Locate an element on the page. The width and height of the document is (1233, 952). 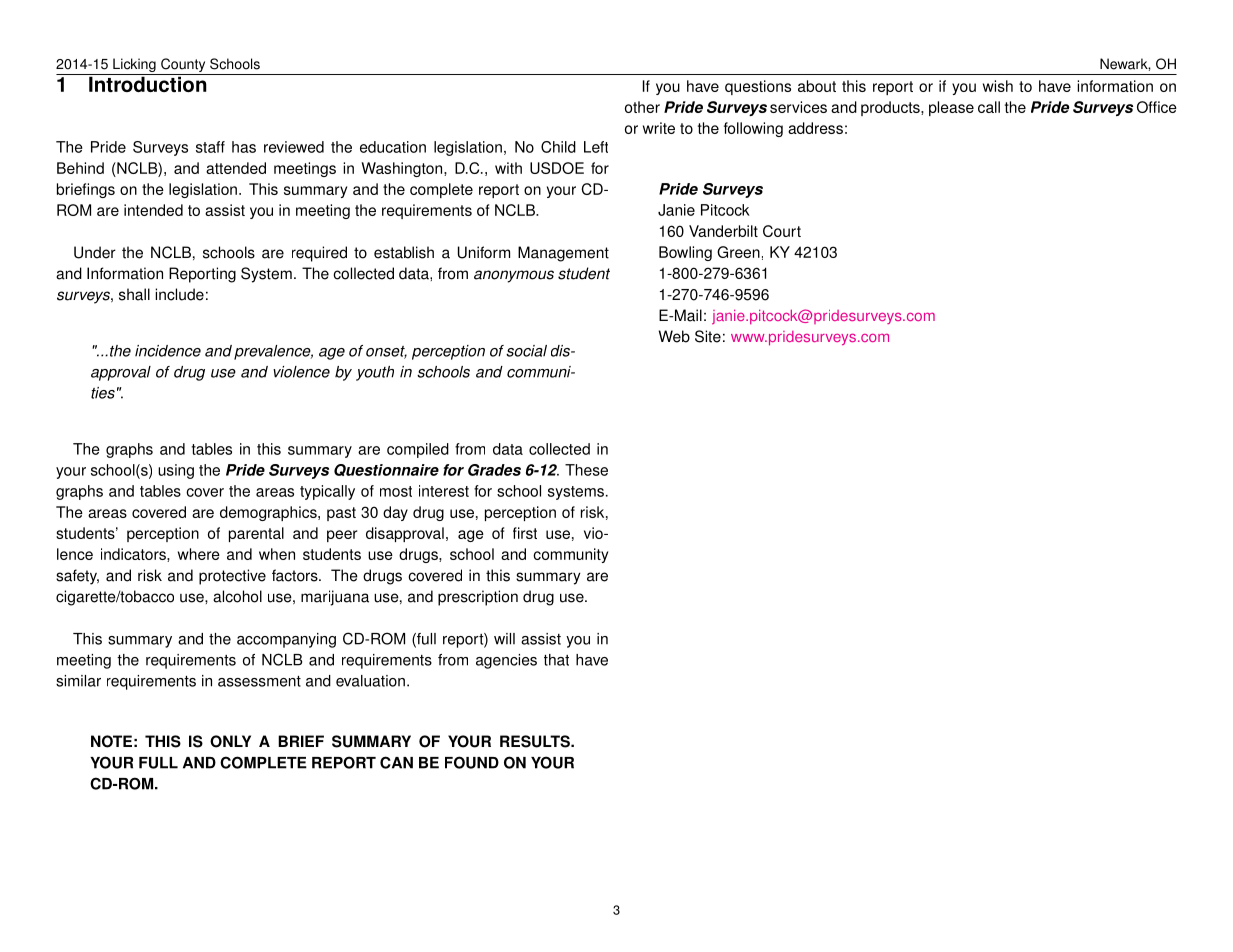
Site is located at coordinates (708, 336).
